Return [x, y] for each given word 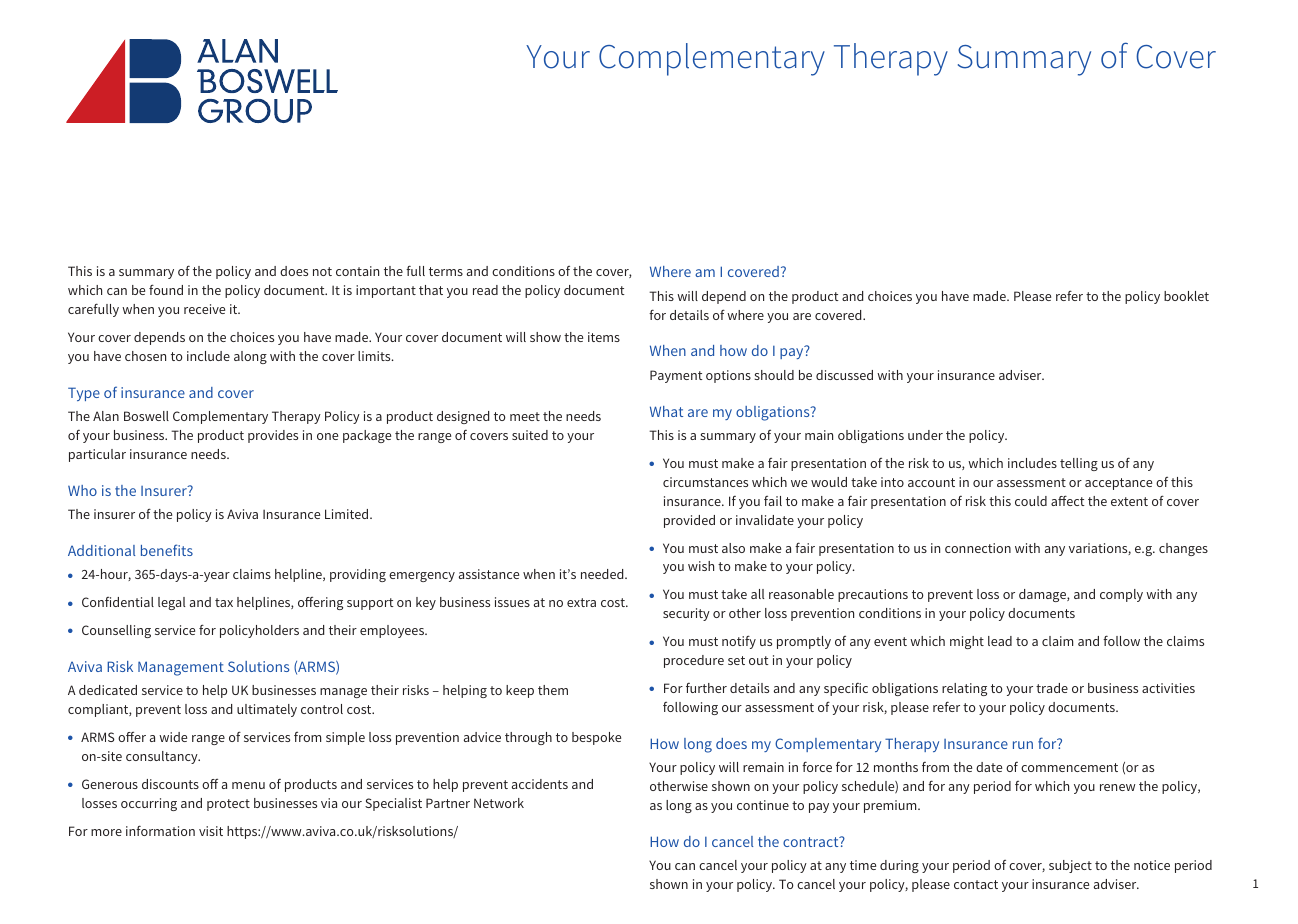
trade [1052, 688]
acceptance [1118, 484]
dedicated [108, 690]
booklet [1186, 296]
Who [82, 490]
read [485, 290]
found [166, 289]
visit [211, 831]
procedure [694, 661]
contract [812, 841]
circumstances [705, 482]
